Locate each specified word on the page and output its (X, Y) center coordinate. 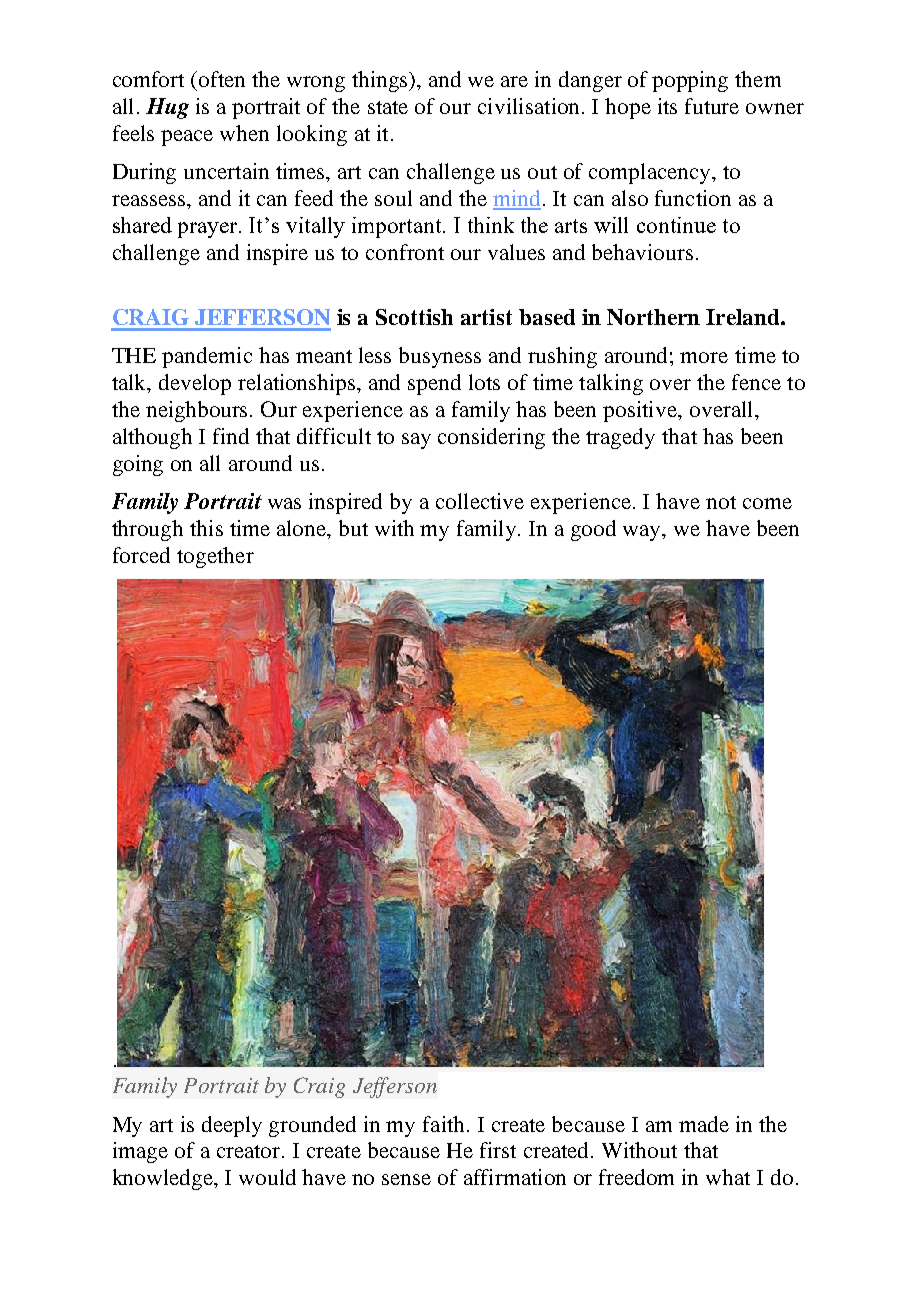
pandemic (207, 357)
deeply (232, 1126)
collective (480, 501)
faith (443, 1124)
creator (250, 1151)
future (712, 106)
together (215, 557)
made (704, 1124)
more (704, 357)
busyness (440, 357)
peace (187, 138)
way (643, 533)
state (388, 107)
